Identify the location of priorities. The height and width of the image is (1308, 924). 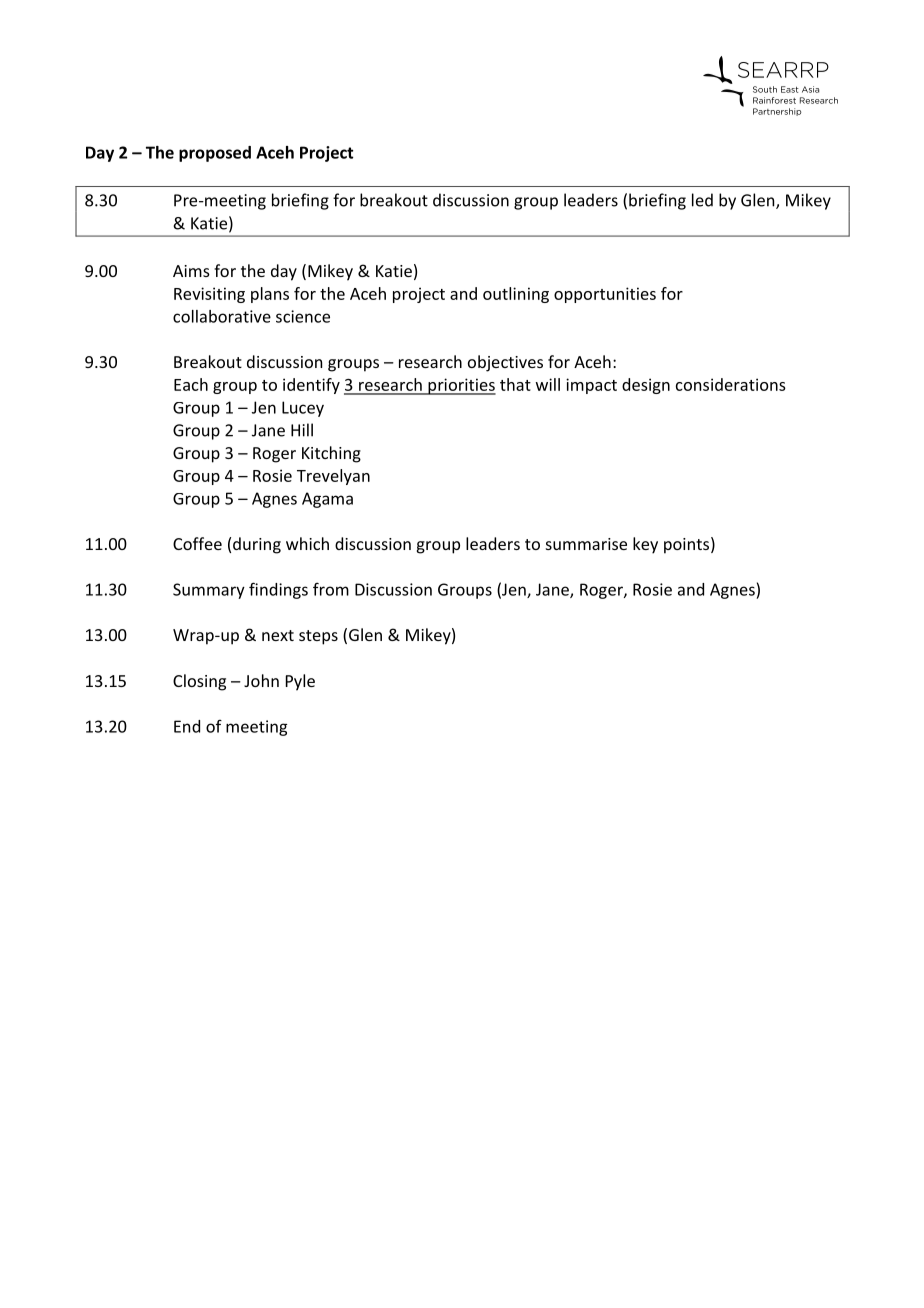
(461, 386).
